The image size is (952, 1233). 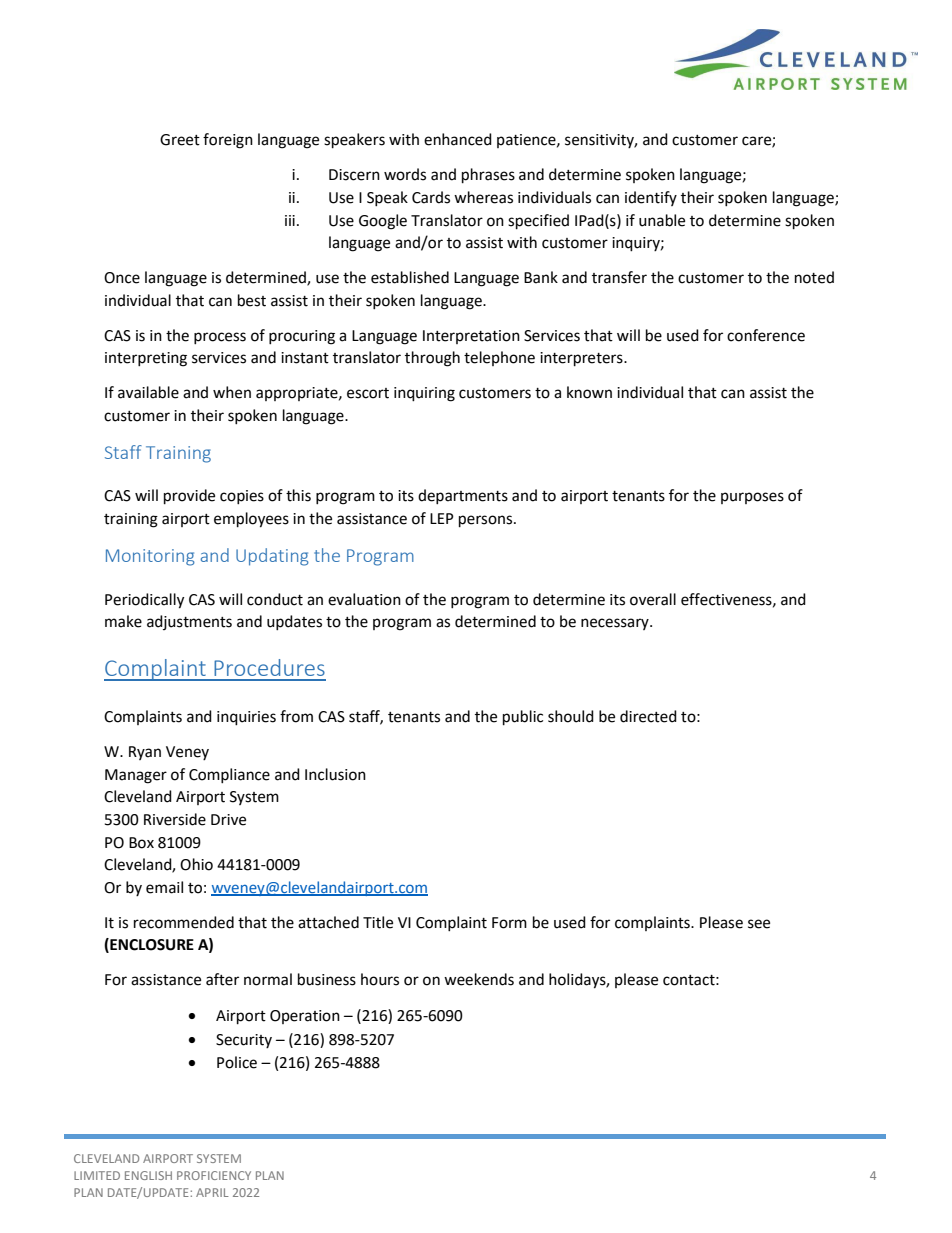 I want to click on APRIL, so click(x=212, y=1192).
